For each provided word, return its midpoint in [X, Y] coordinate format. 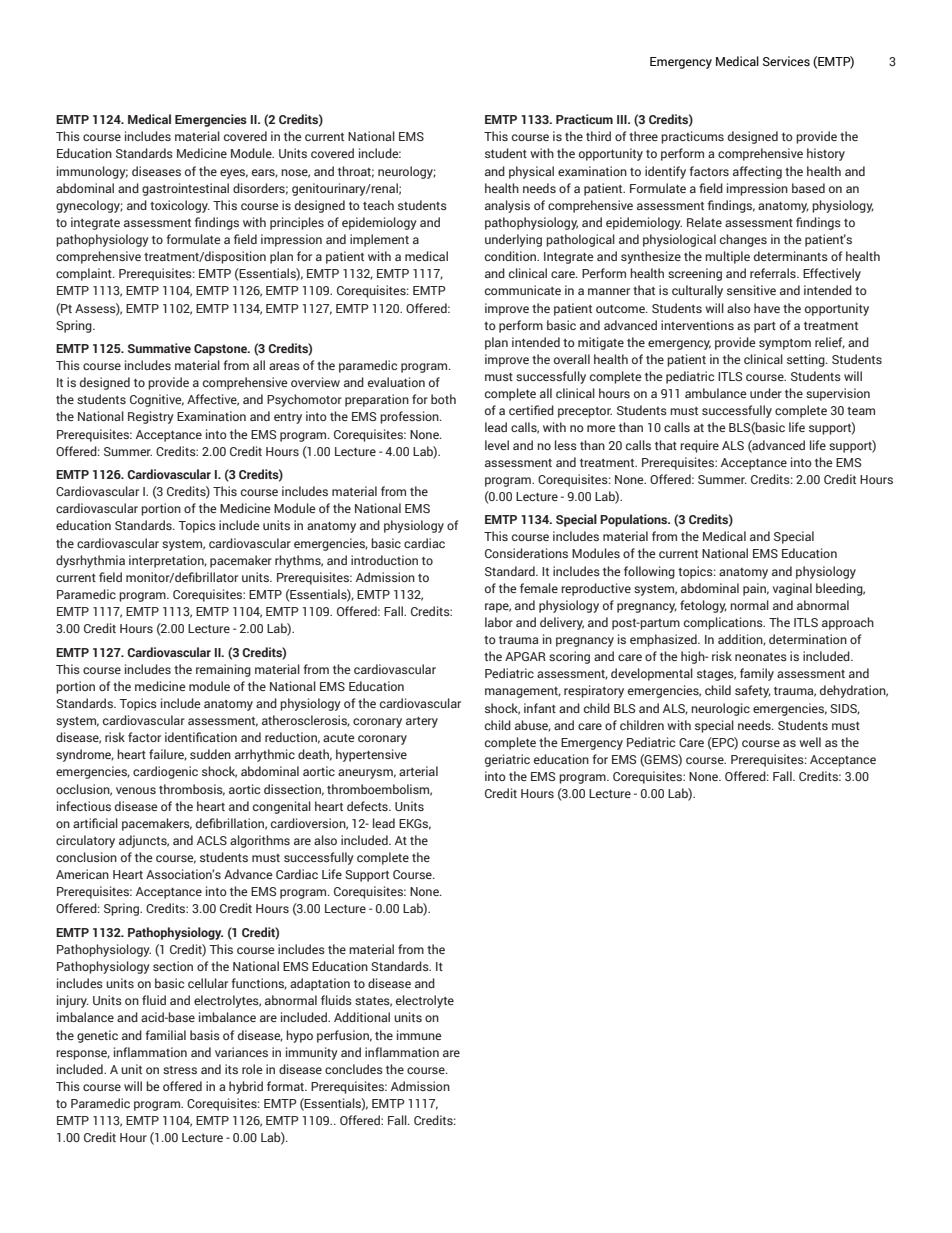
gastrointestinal [185, 189]
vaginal [792, 589]
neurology [407, 172]
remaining [223, 670]
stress [180, 1070]
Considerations [526, 553]
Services [786, 61]
